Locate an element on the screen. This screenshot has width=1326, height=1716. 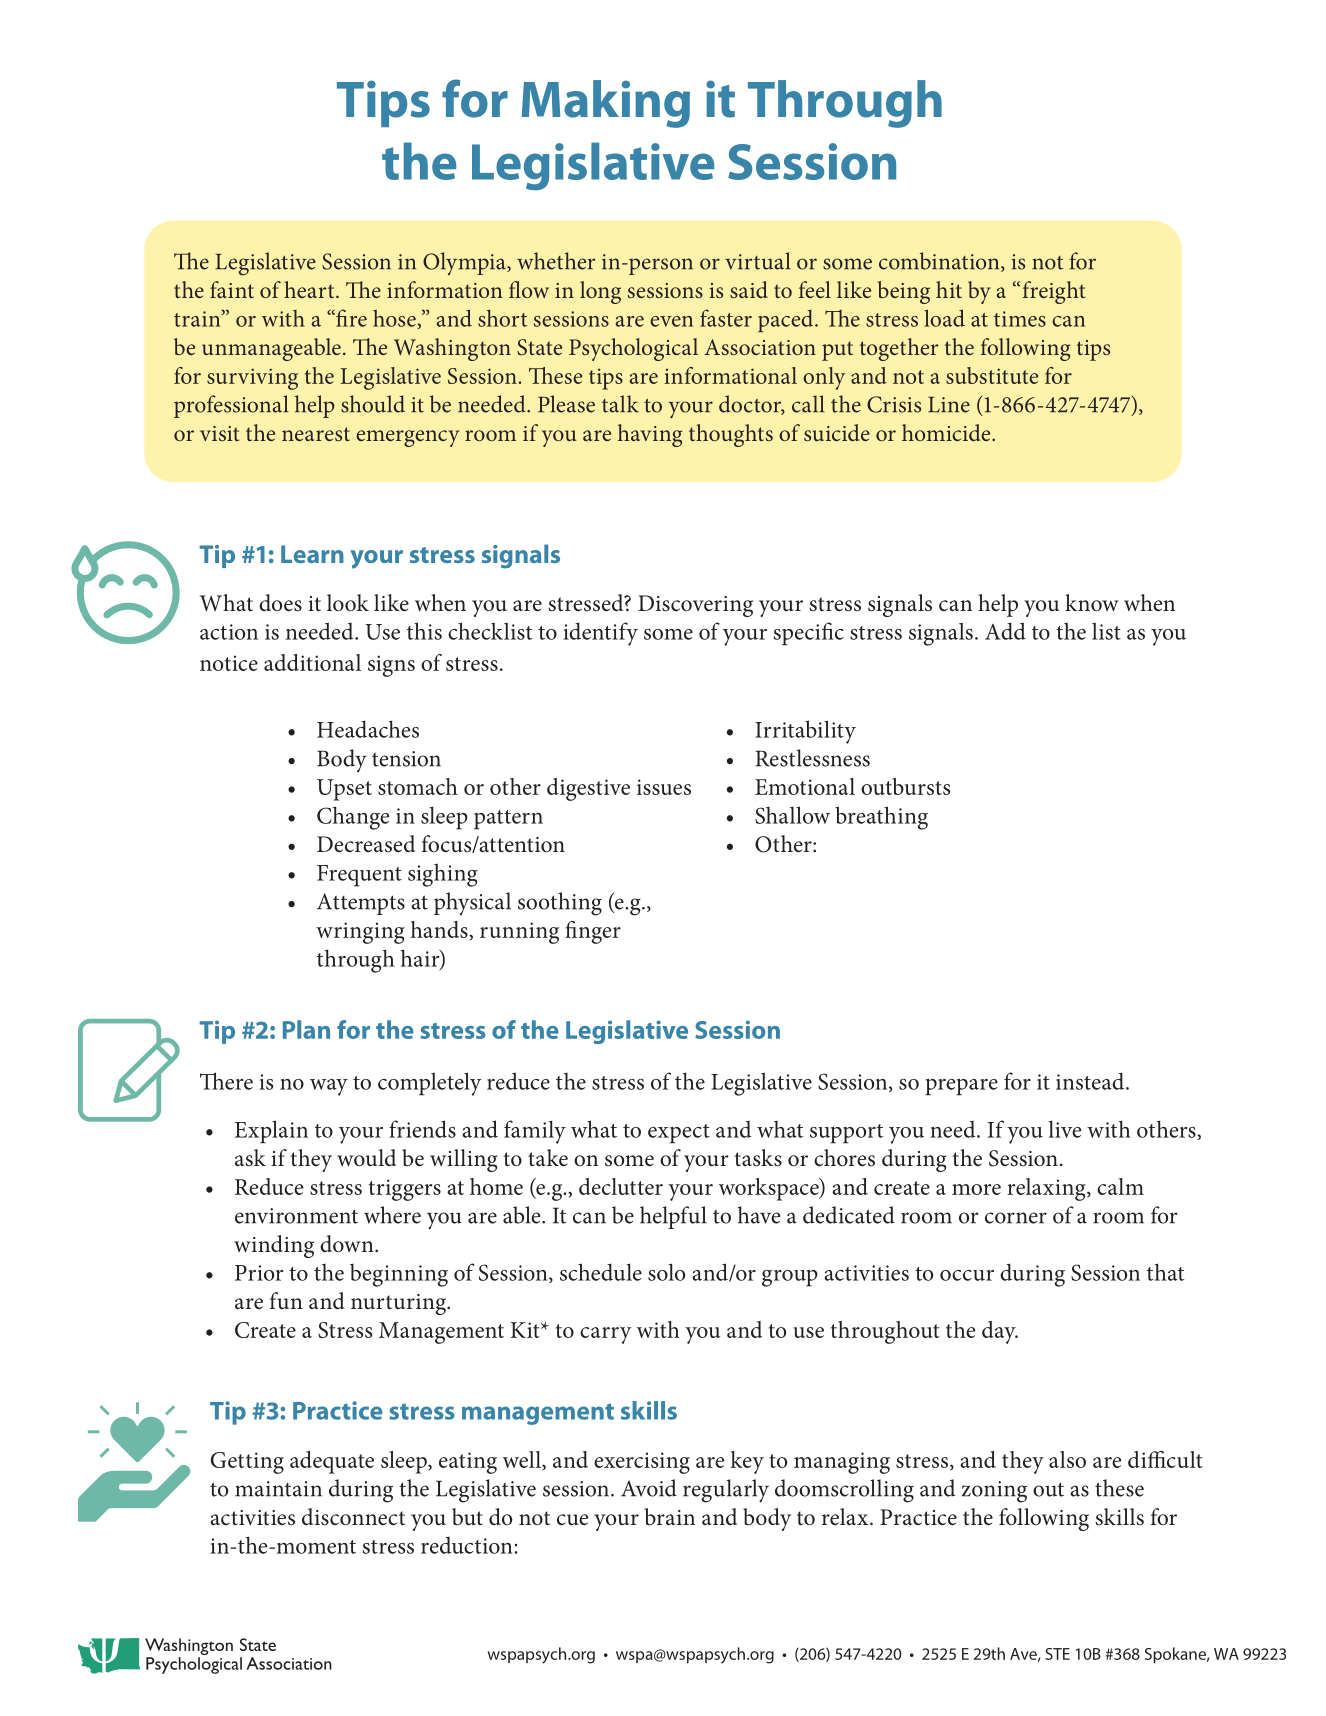
Change is located at coordinates (353, 818).
